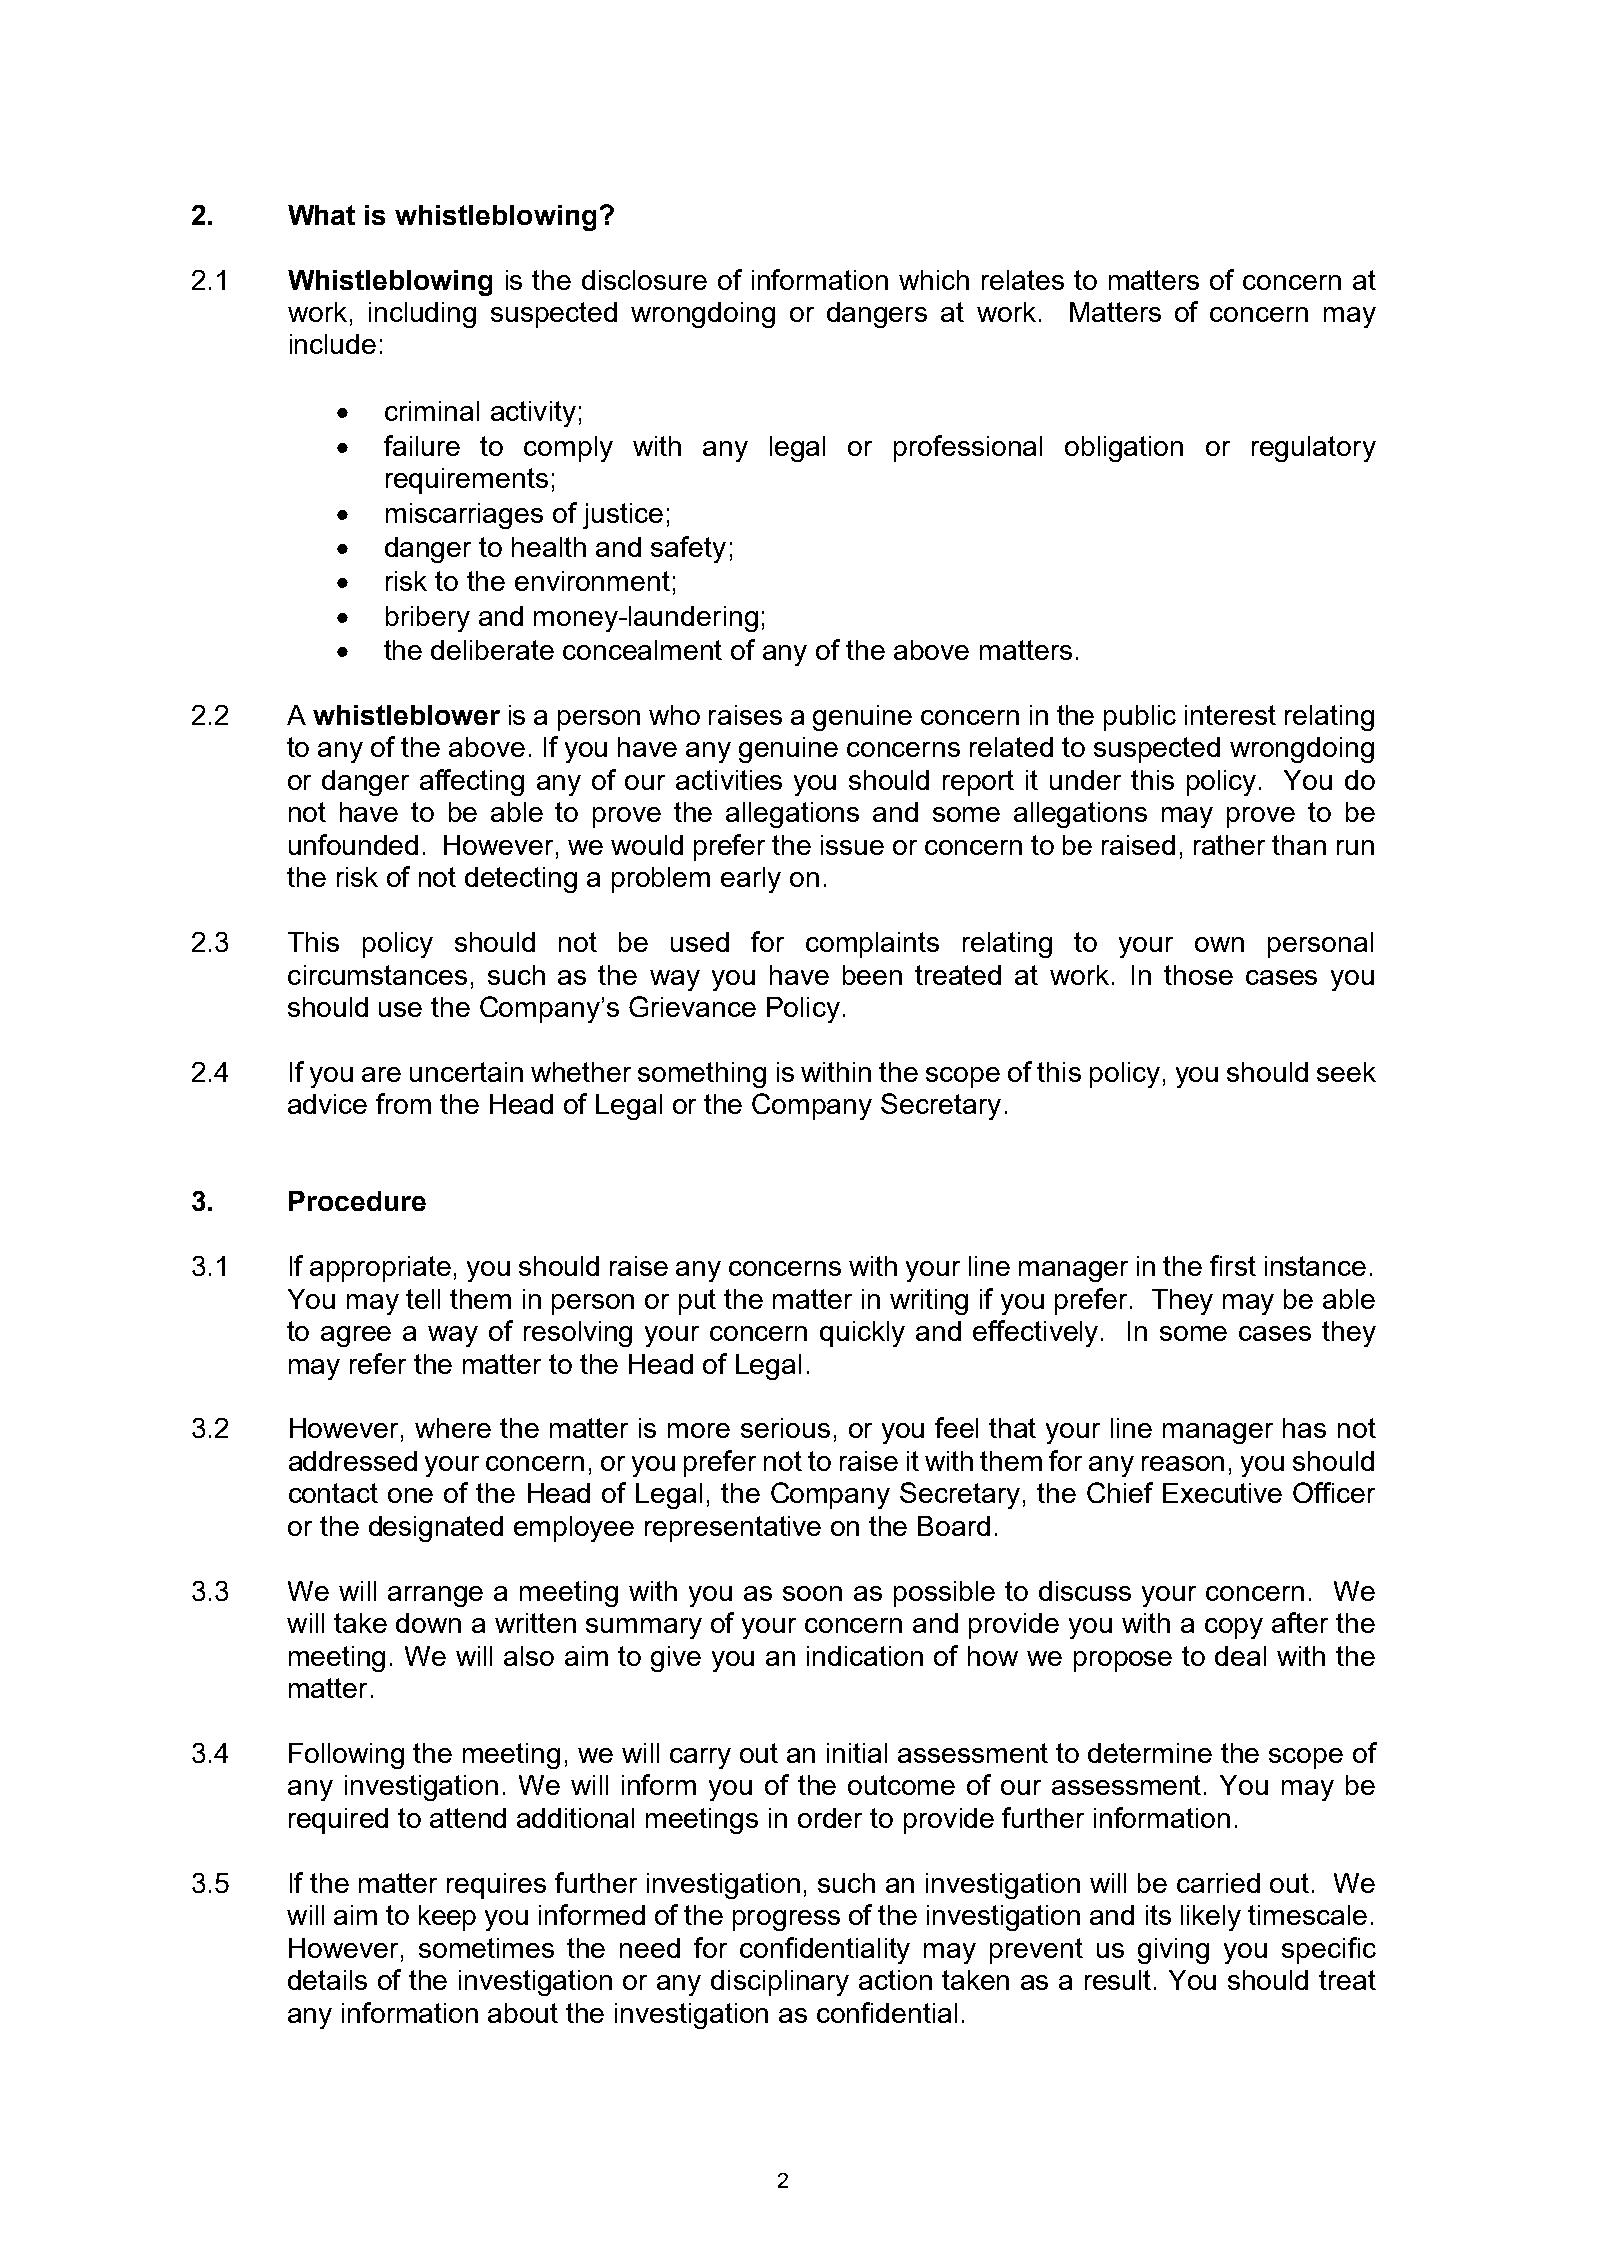 Image resolution: width=1601 pixels, height=2265 pixels. What do you see at coordinates (447, 1918) in the screenshot?
I see `keep` at bounding box center [447, 1918].
